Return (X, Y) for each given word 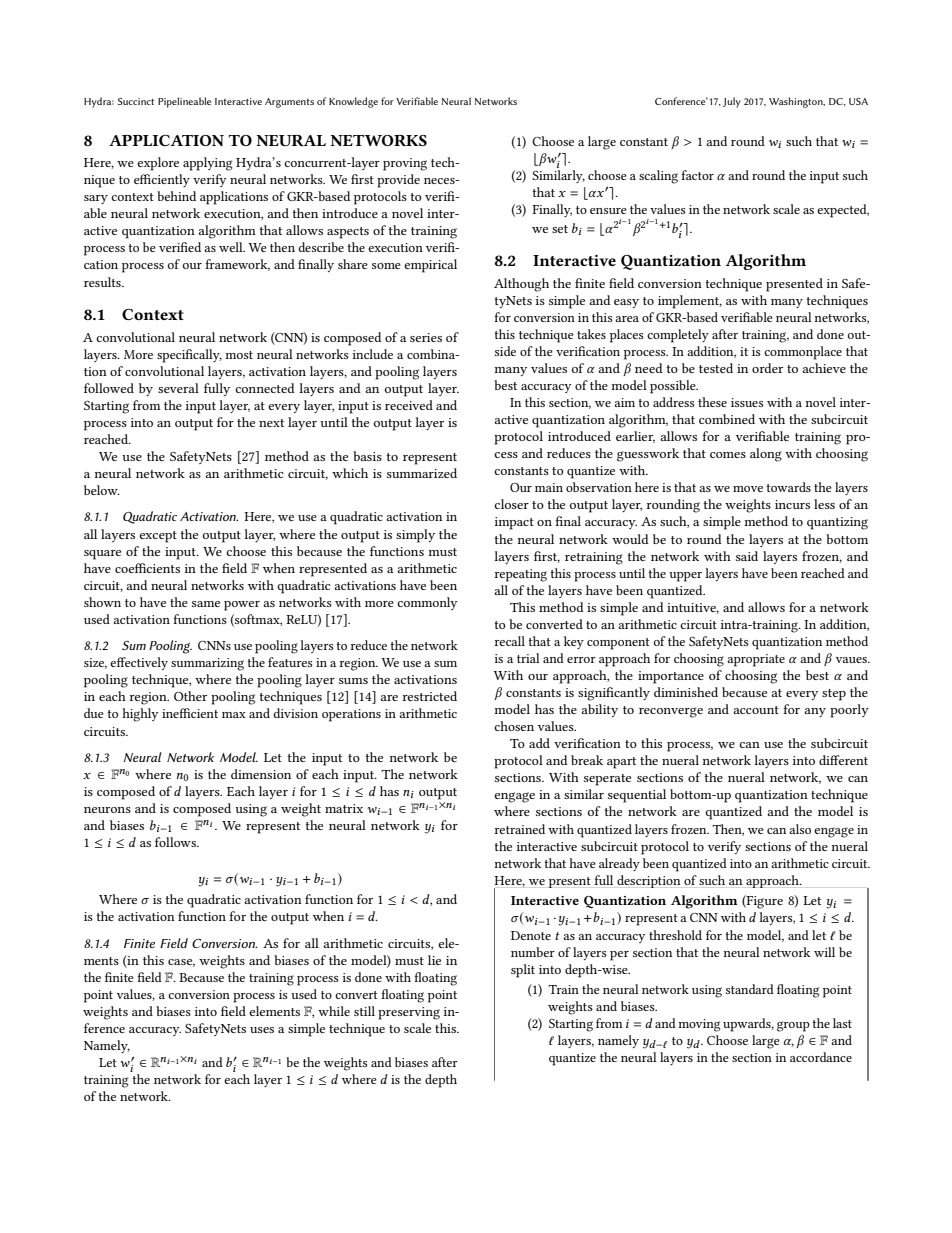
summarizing (207, 664)
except (158, 537)
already (619, 864)
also (800, 829)
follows (176, 842)
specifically (189, 356)
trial (528, 658)
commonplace (803, 353)
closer (511, 504)
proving (405, 164)
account (756, 710)
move (748, 489)
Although (521, 285)
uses (262, 1030)
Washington (797, 102)
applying (208, 164)
